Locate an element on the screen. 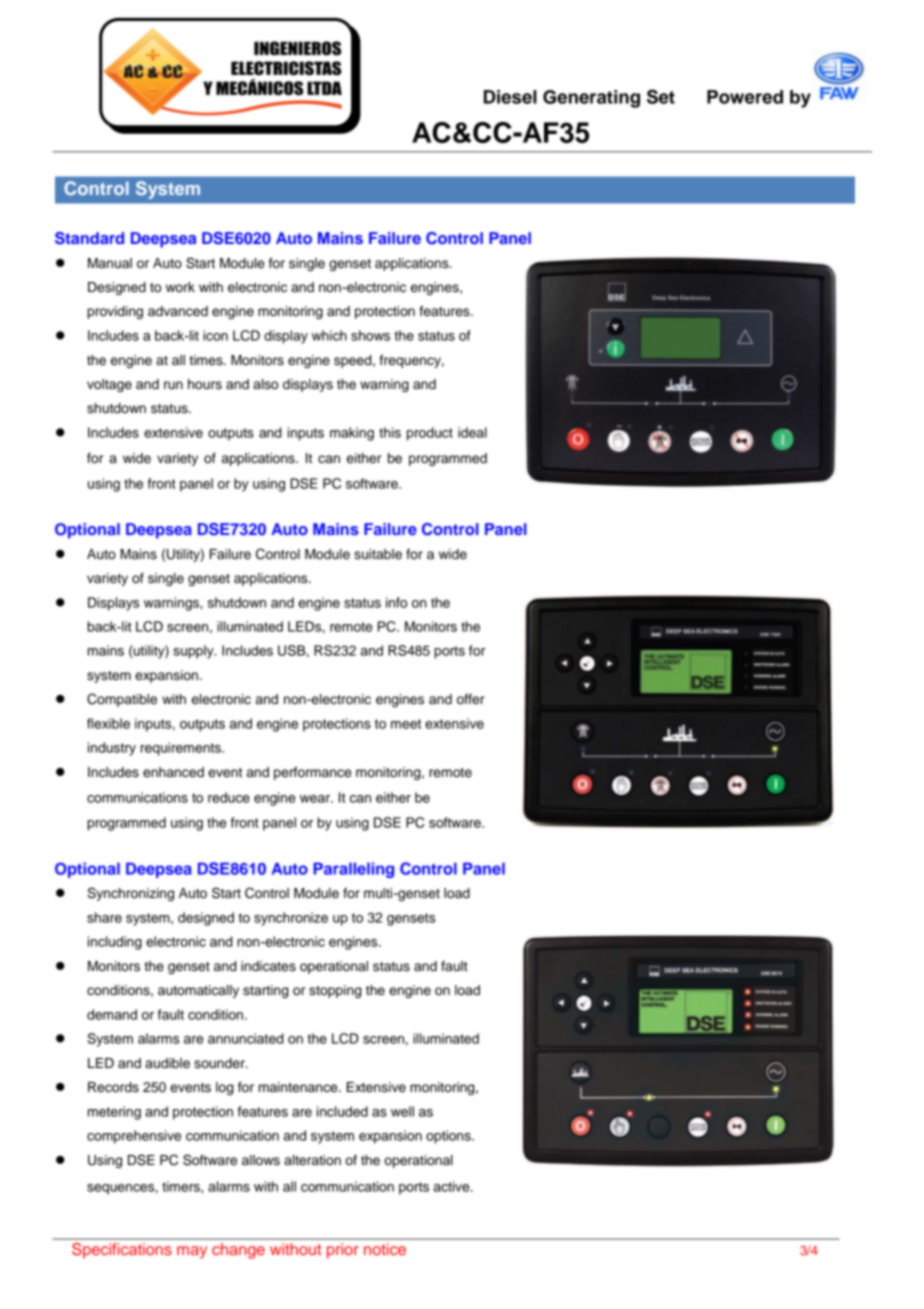  offer is located at coordinates (471, 699).
